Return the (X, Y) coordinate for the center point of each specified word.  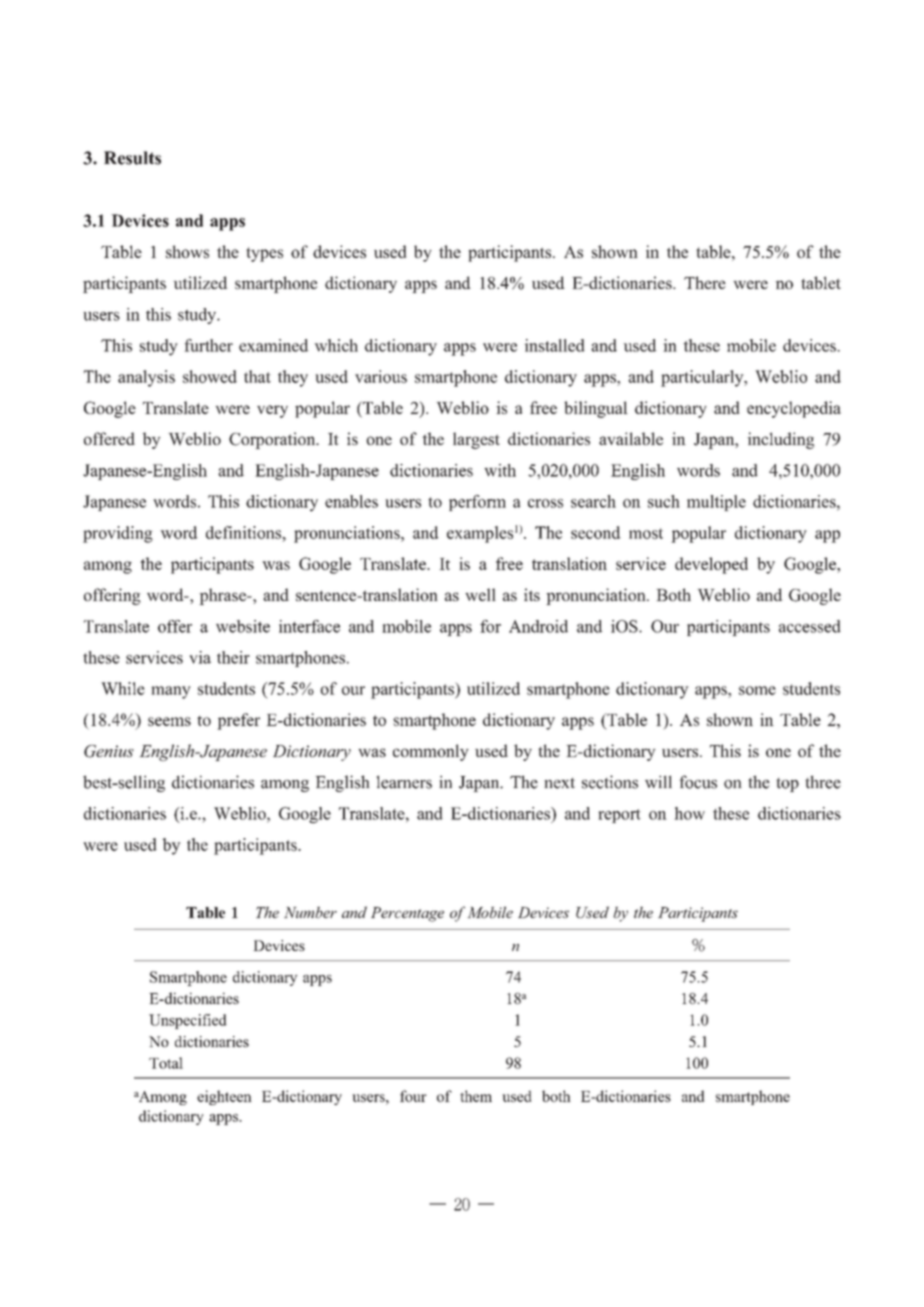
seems (169, 721)
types (264, 254)
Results (132, 158)
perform (477, 503)
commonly (431, 752)
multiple (716, 503)
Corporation (273, 440)
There (705, 282)
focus (698, 782)
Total (166, 1063)
